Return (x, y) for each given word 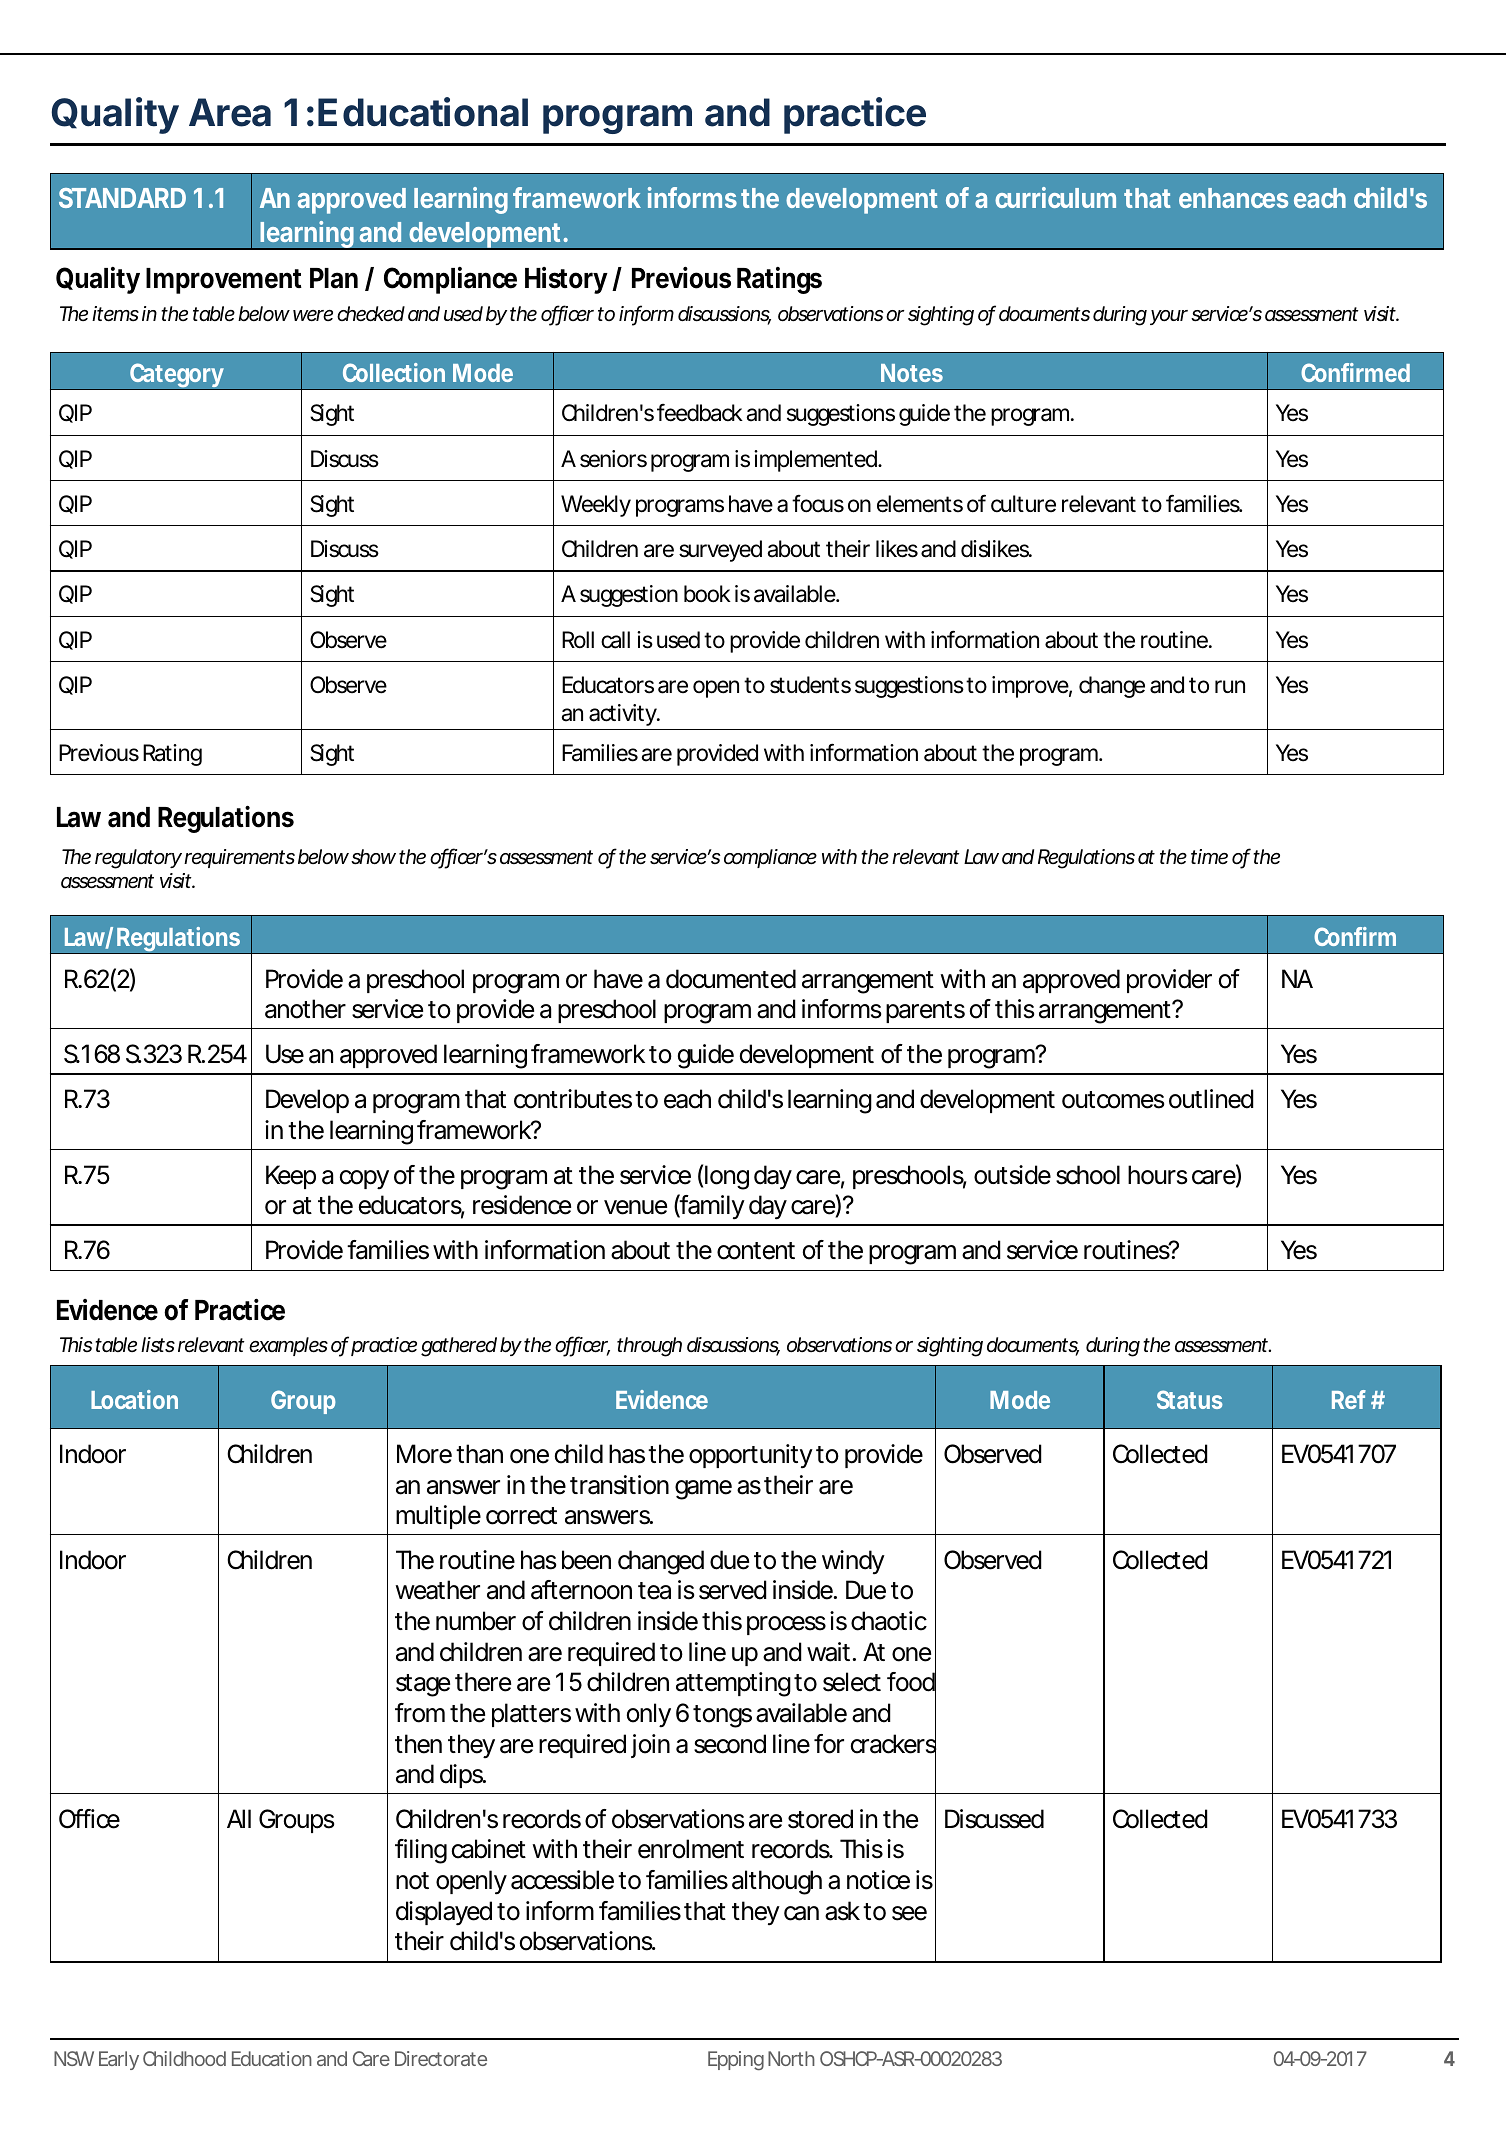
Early (119, 2060)
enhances (1233, 198)
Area (230, 112)
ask (842, 1911)
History (566, 280)
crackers (893, 1744)
